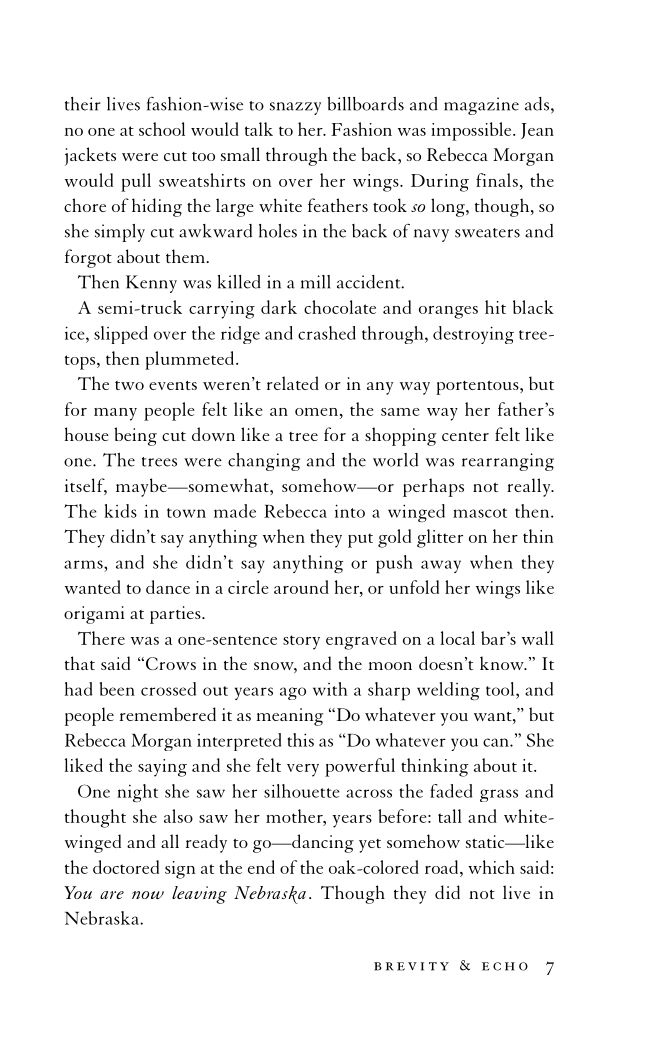  I want to click on doctored, so click(126, 867).
